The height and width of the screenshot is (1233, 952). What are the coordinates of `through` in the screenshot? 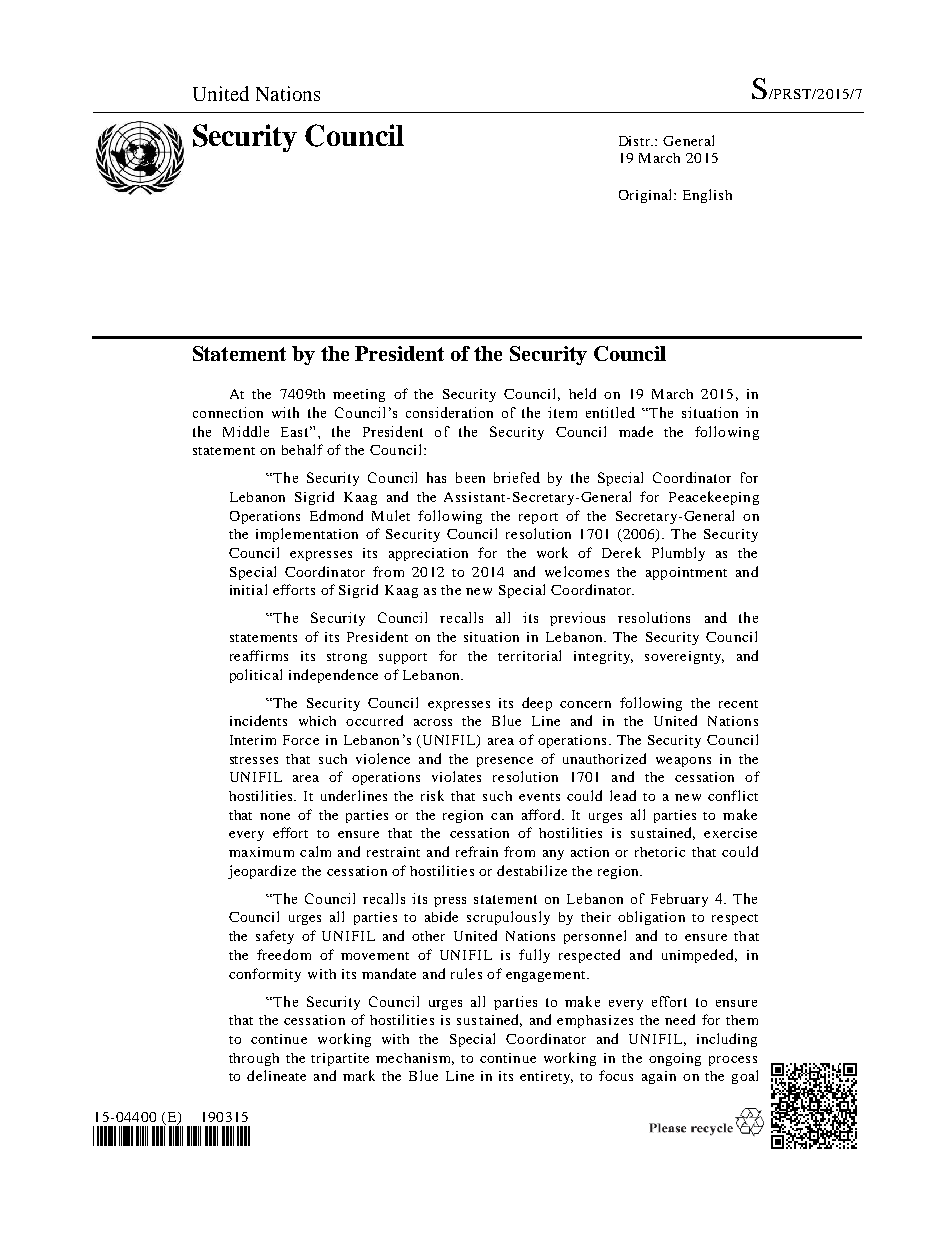 It's located at (254, 1059).
